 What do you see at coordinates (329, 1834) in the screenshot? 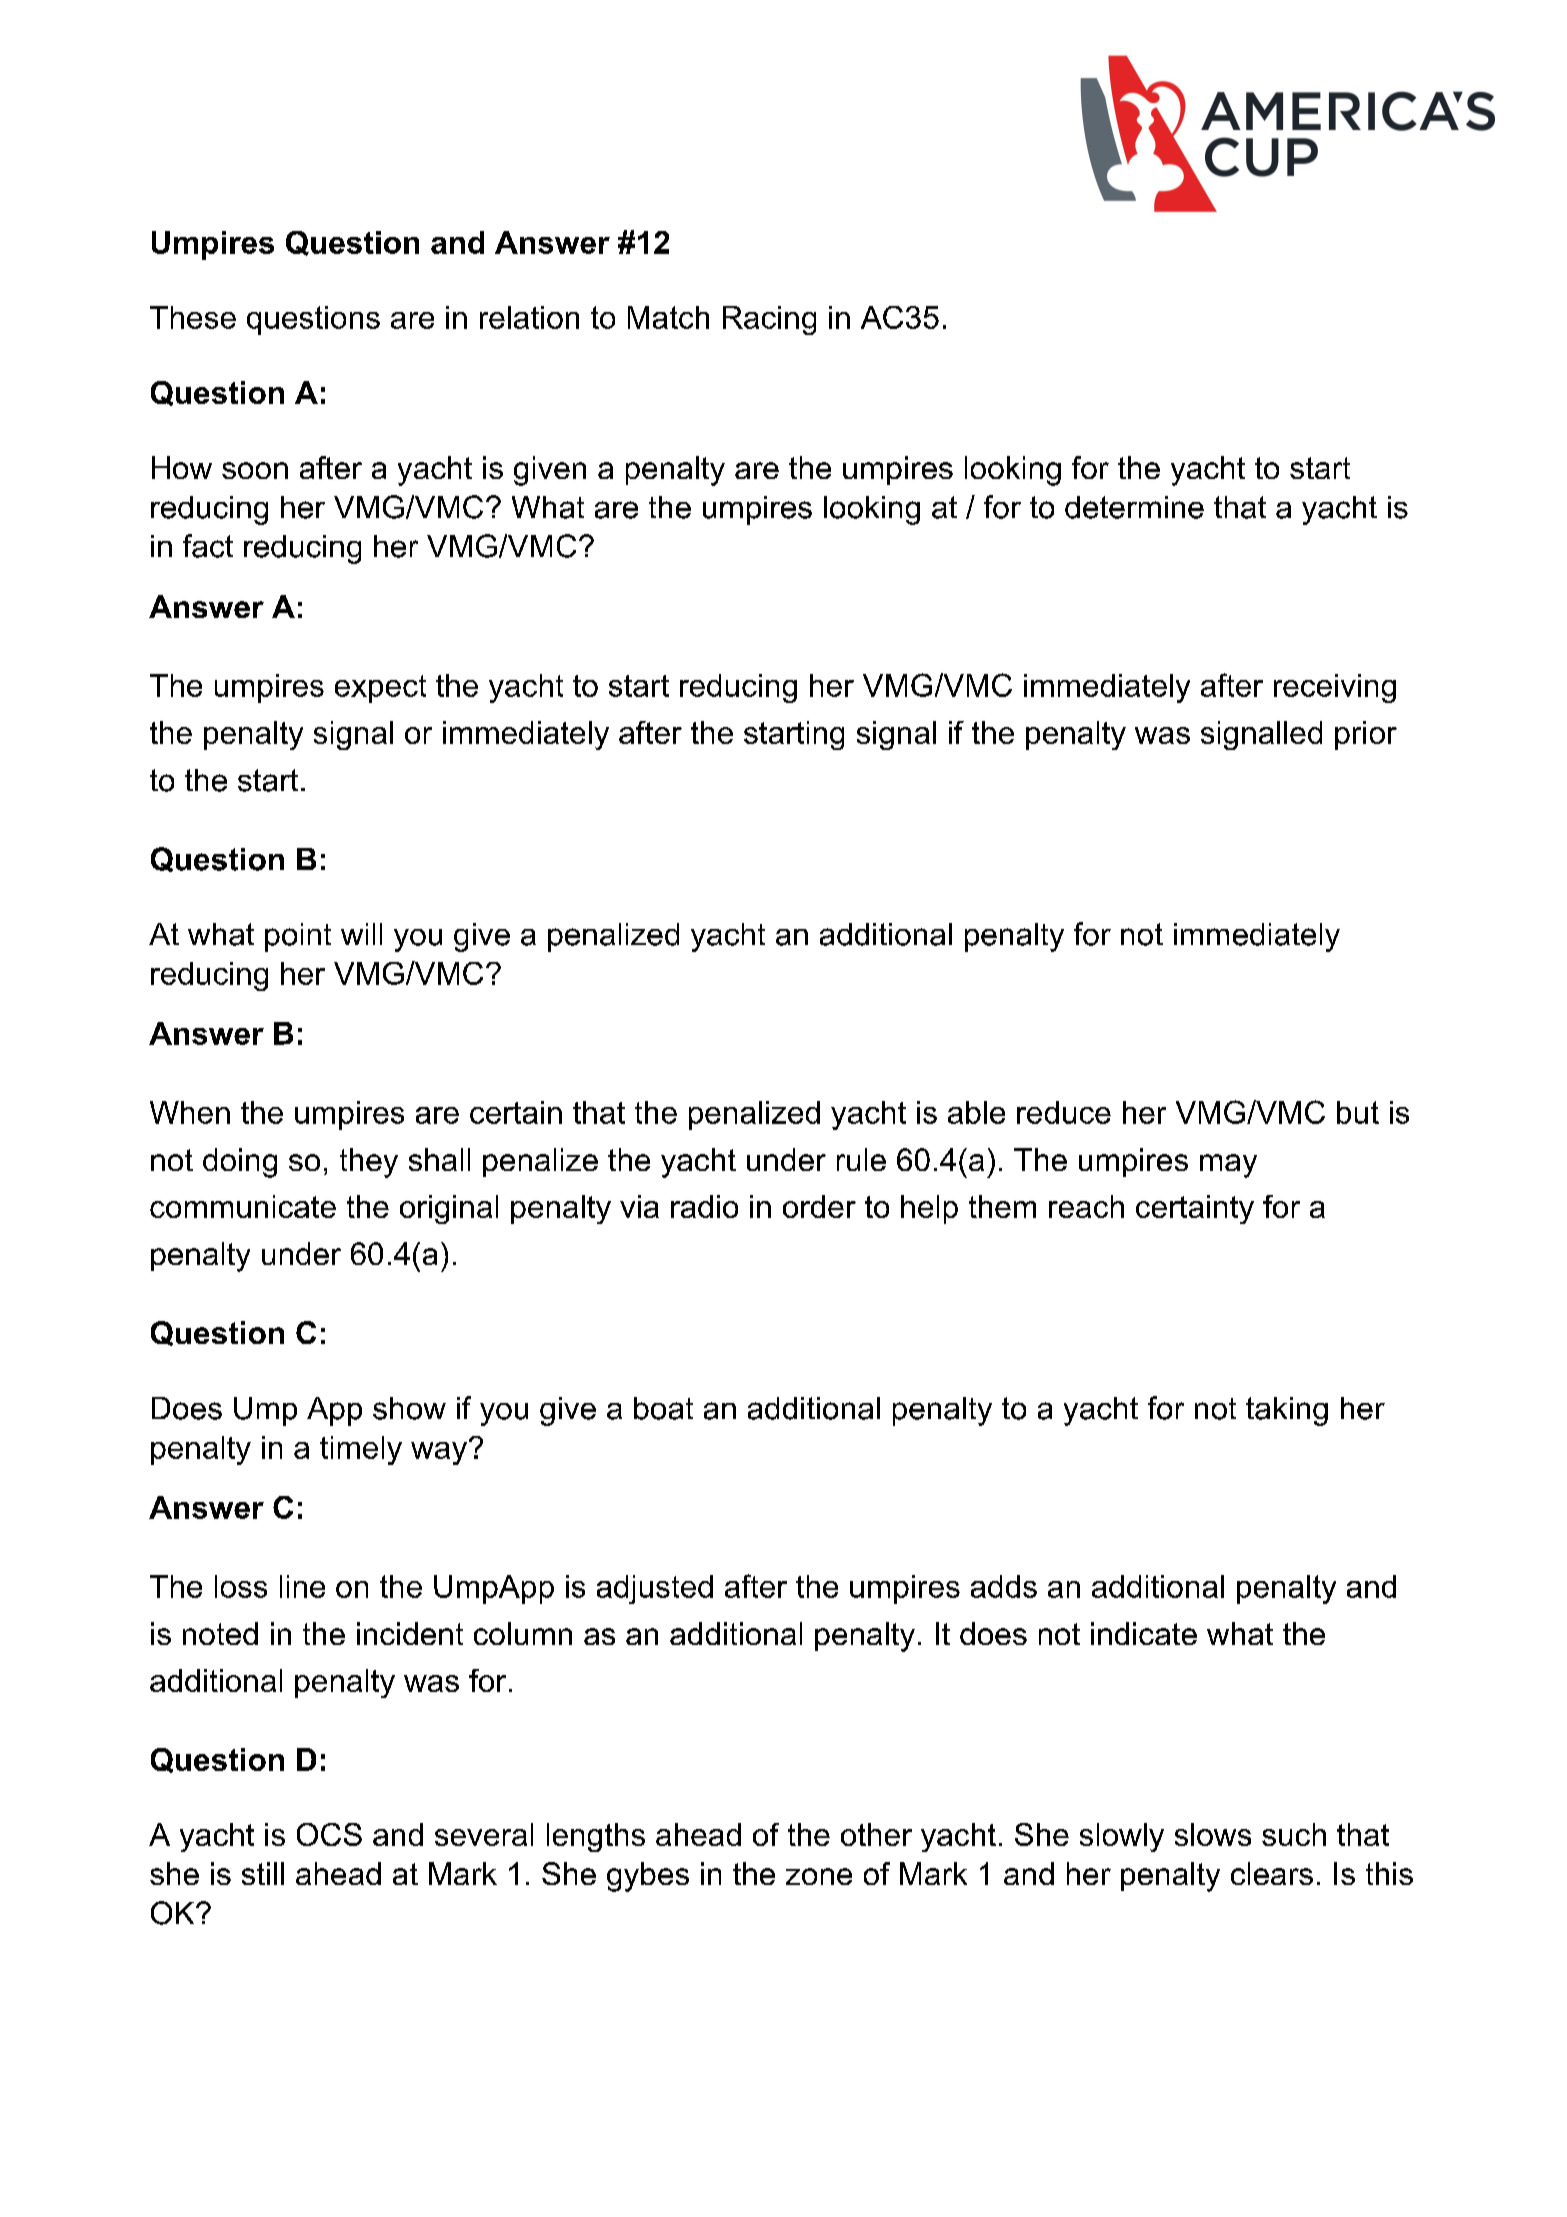
I see `OCS` at bounding box center [329, 1834].
